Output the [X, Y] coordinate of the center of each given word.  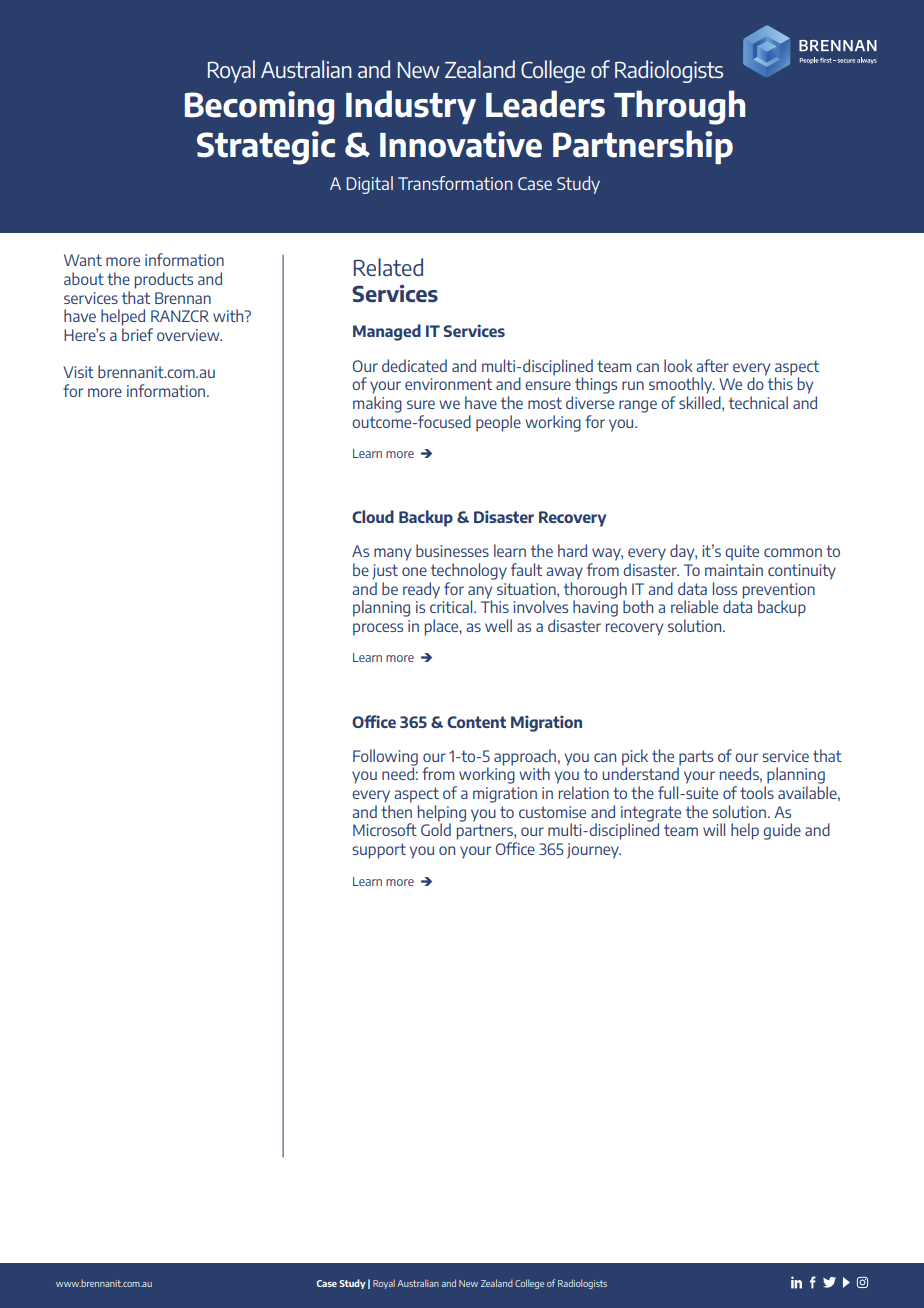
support [379, 851]
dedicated [414, 365]
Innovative [461, 144]
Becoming [259, 108]
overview [189, 335]
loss [725, 588]
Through [679, 107]
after [712, 365]
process [378, 629]
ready [421, 590]
